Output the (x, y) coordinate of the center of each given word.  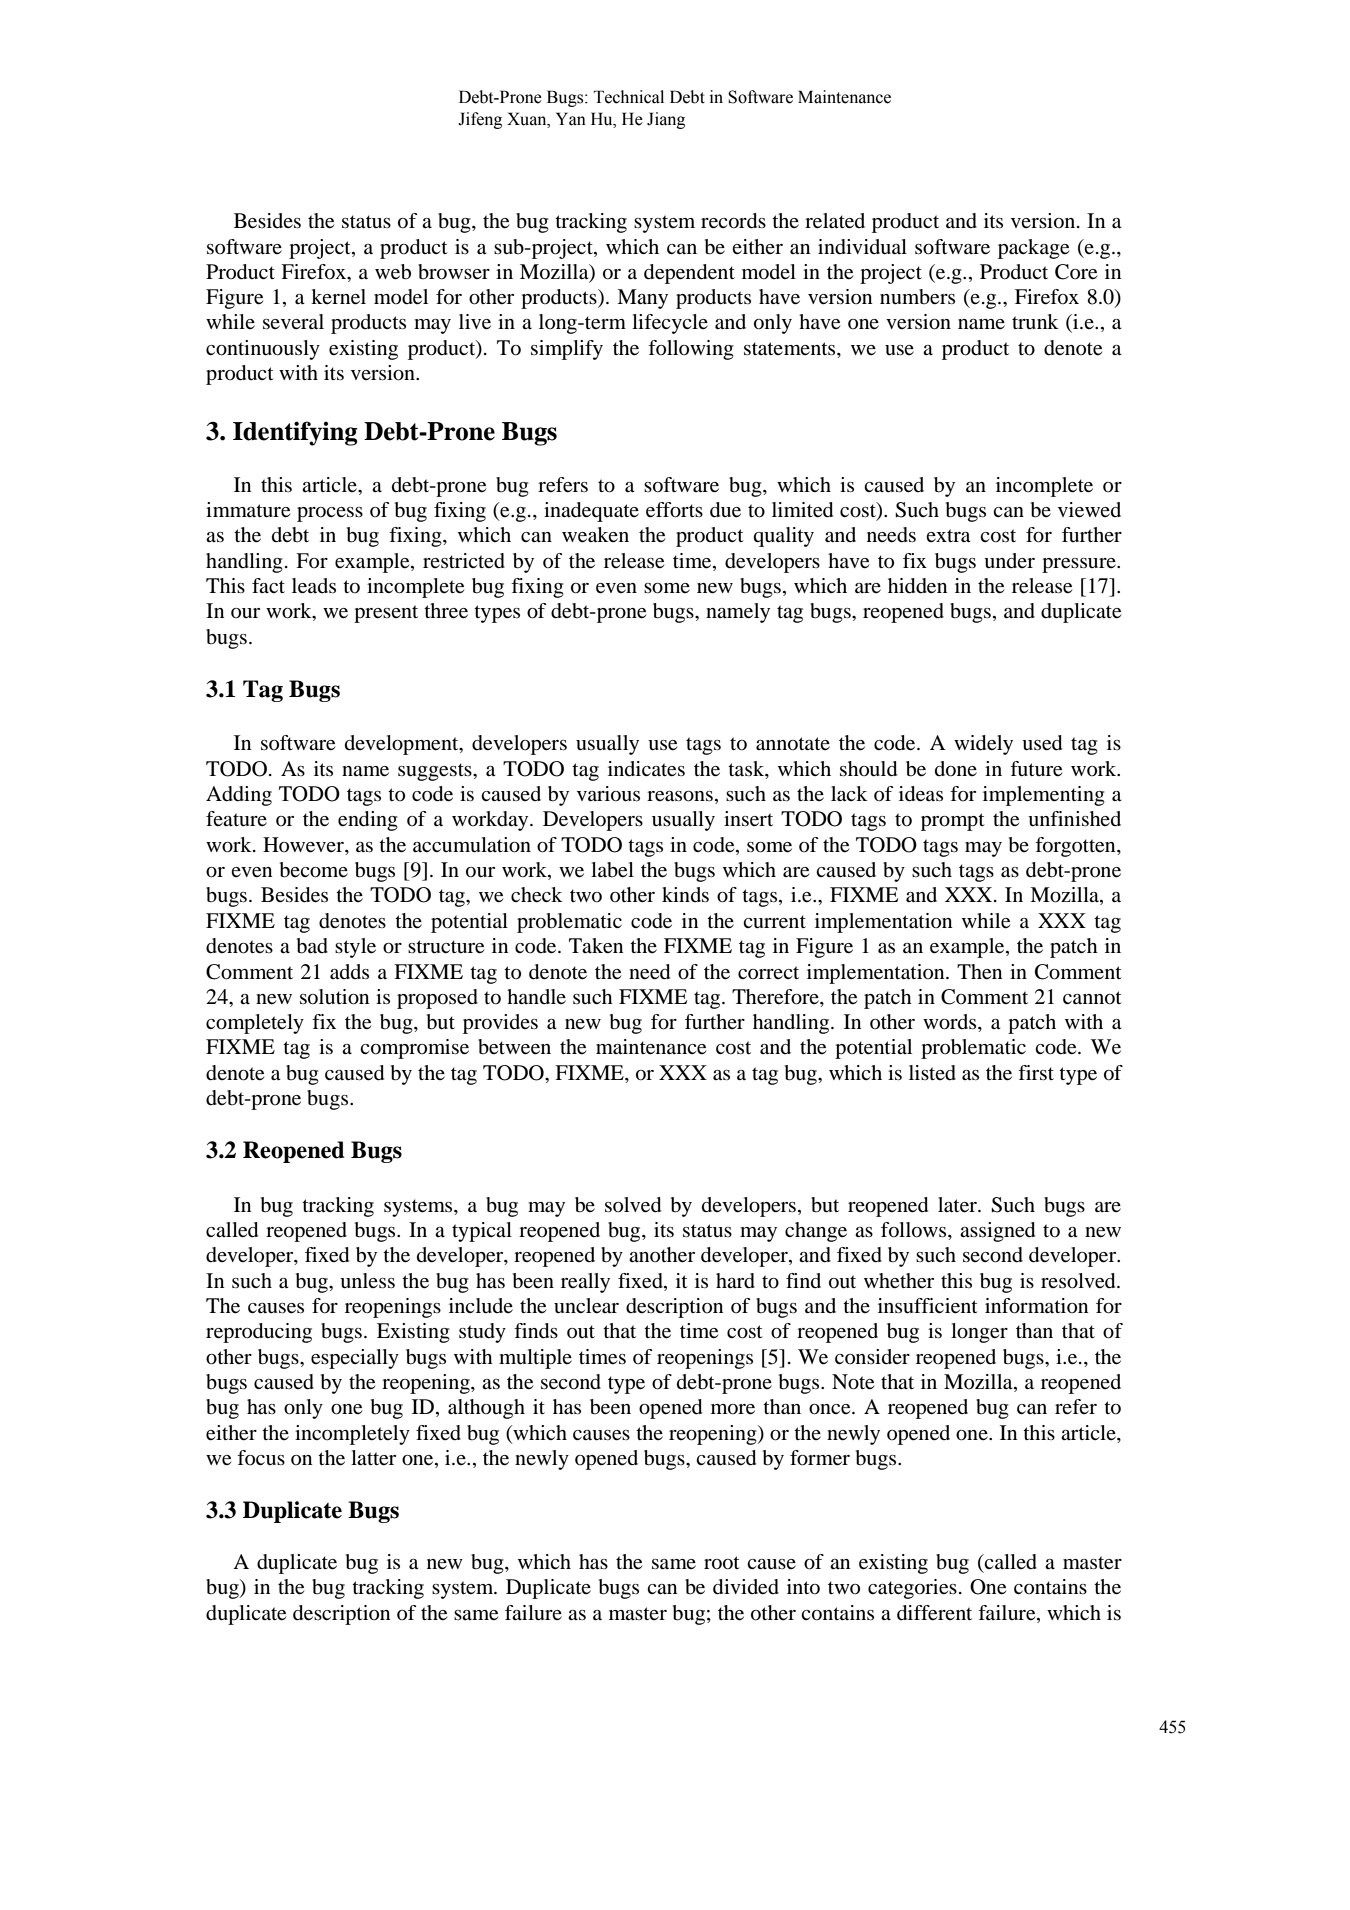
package (1033, 249)
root (722, 1563)
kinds (685, 895)
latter (373, 1458)
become (314, 870)
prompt (953, 822)
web (393, 272)
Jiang (666, 120)
